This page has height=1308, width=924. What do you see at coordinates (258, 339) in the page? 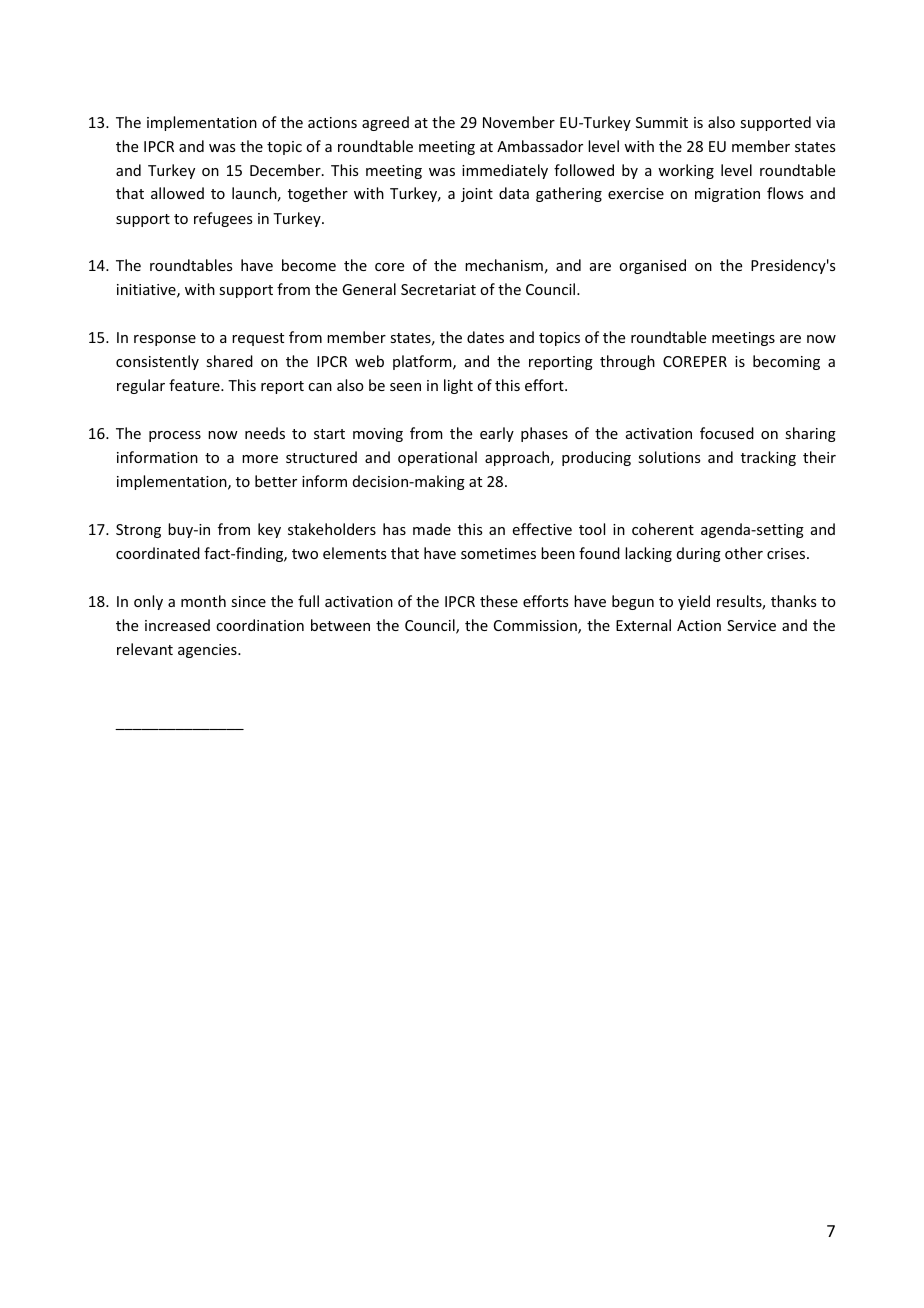
I see `request` at bounding box center [258, 339].
